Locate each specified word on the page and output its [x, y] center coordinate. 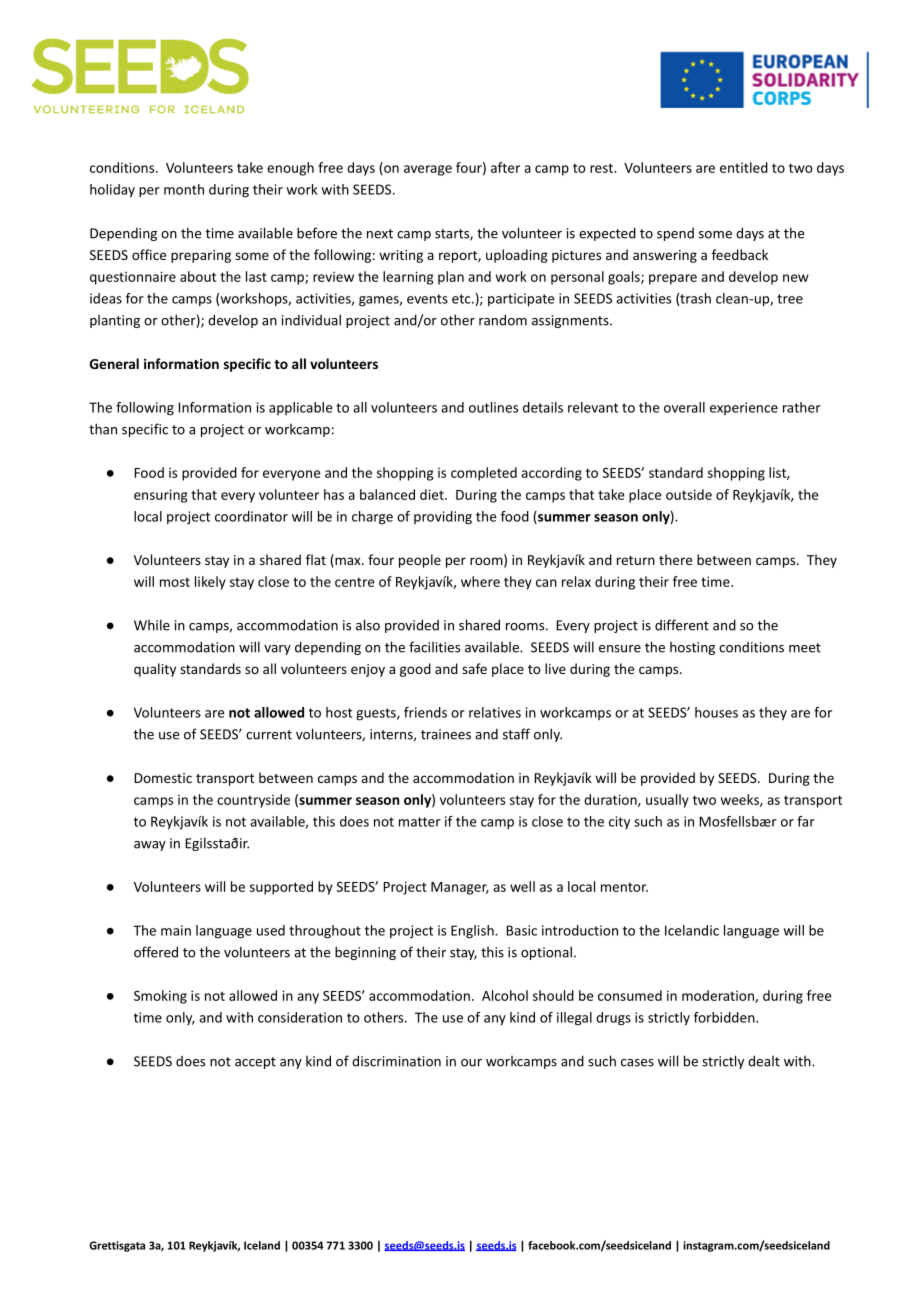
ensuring [161, 496]
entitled [744, 167]
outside [689, 494]
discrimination [396, 1061]
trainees [446, 734]
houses [716, 712]
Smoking [160, 997]
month [184, 189]
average [428, 170]
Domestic [163, 778]
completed [484, 474]
